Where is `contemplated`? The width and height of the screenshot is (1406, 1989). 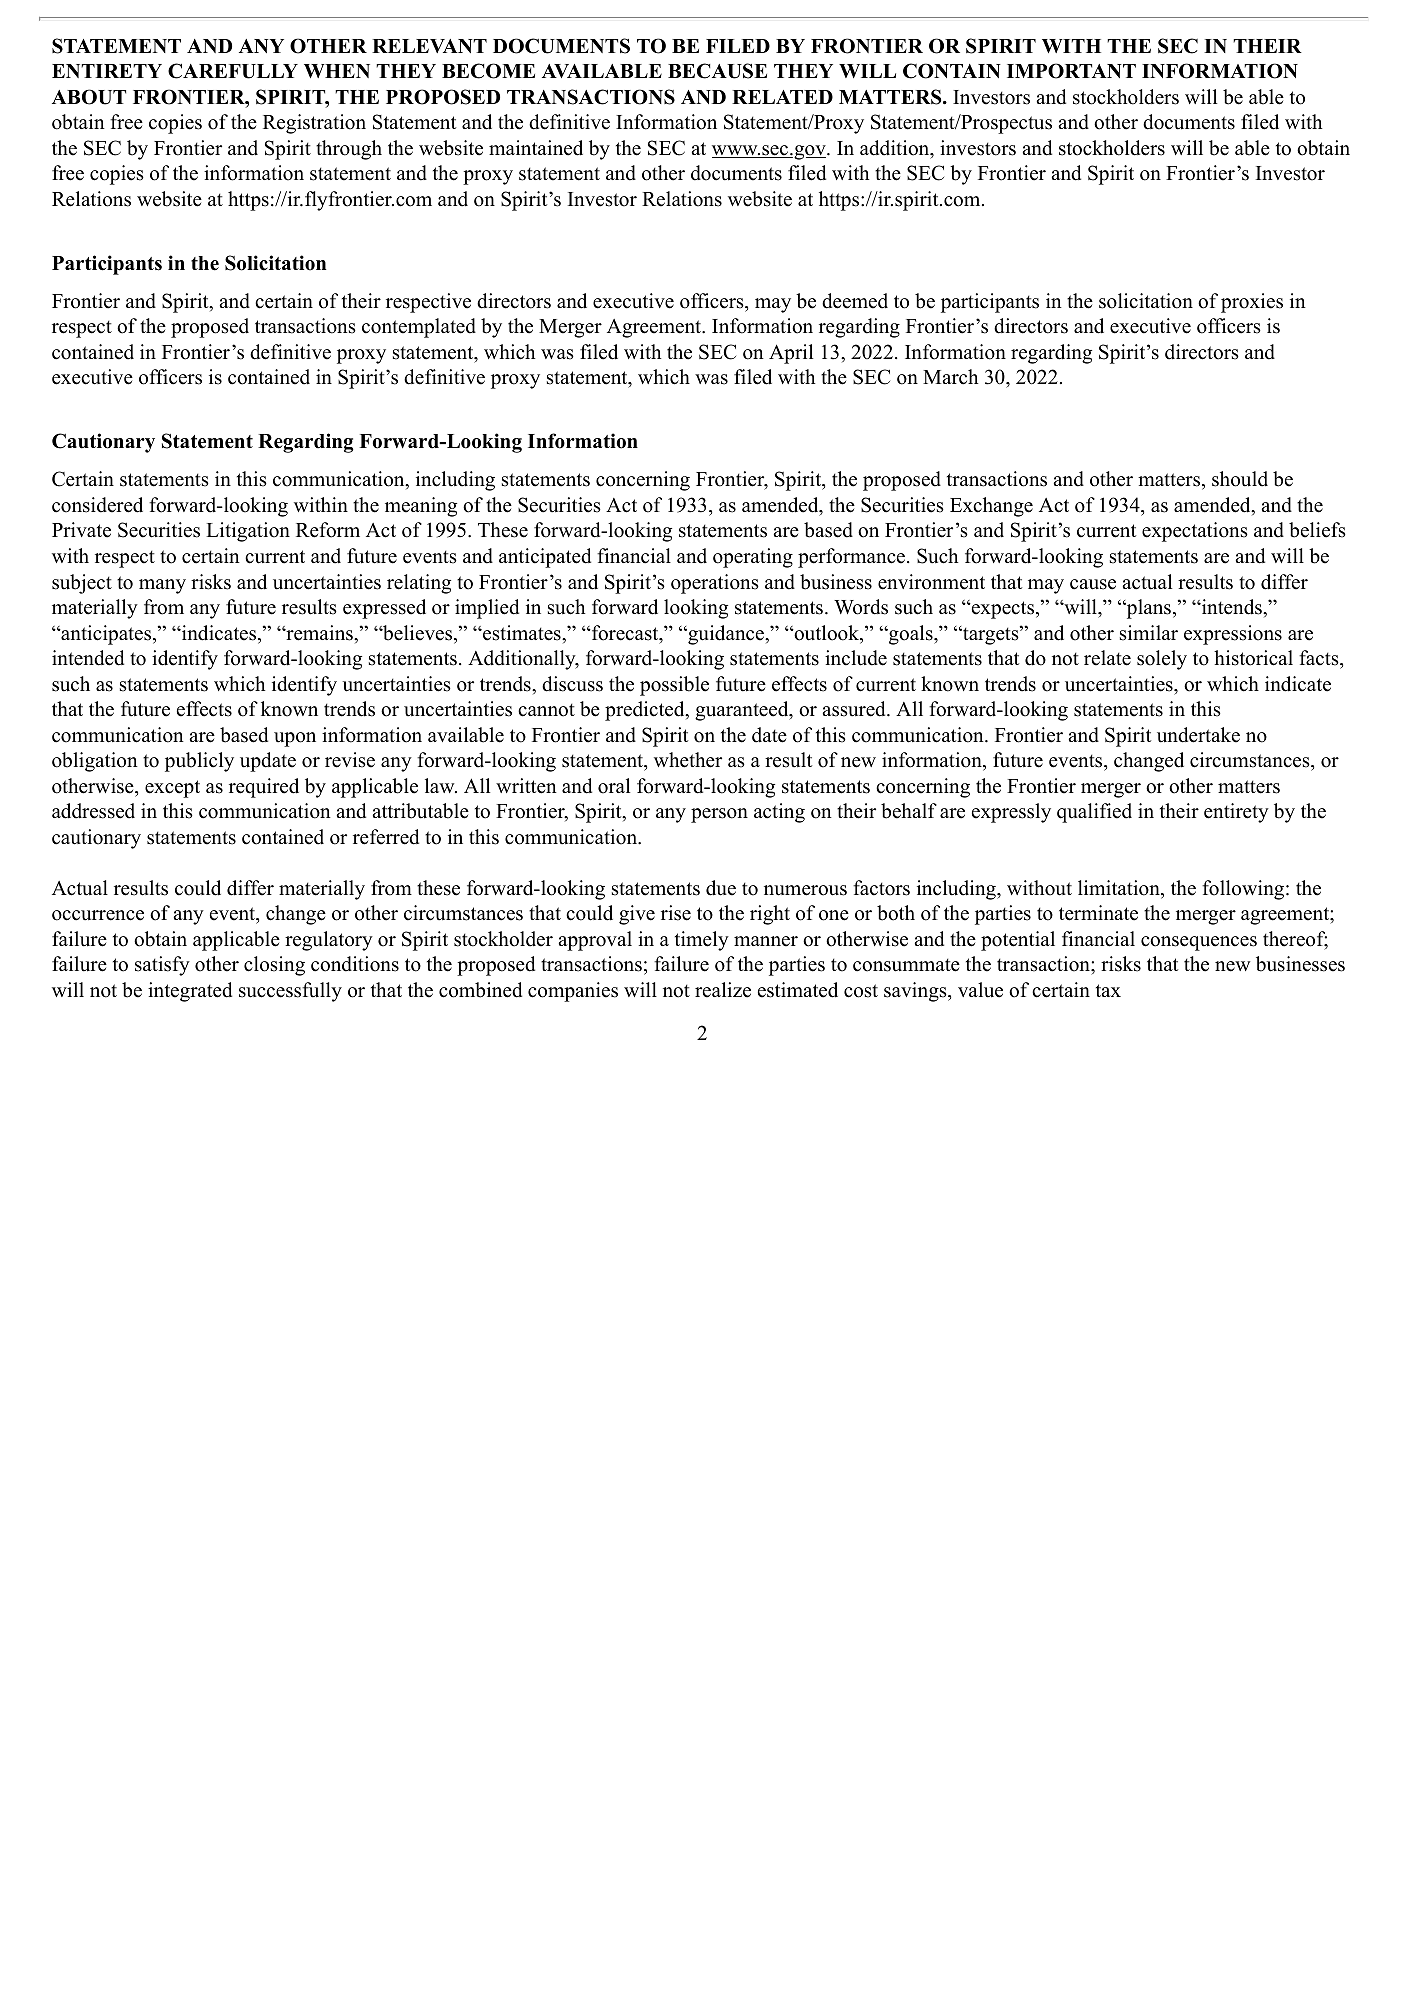
contemplated is located at coordinates (419, 328).
